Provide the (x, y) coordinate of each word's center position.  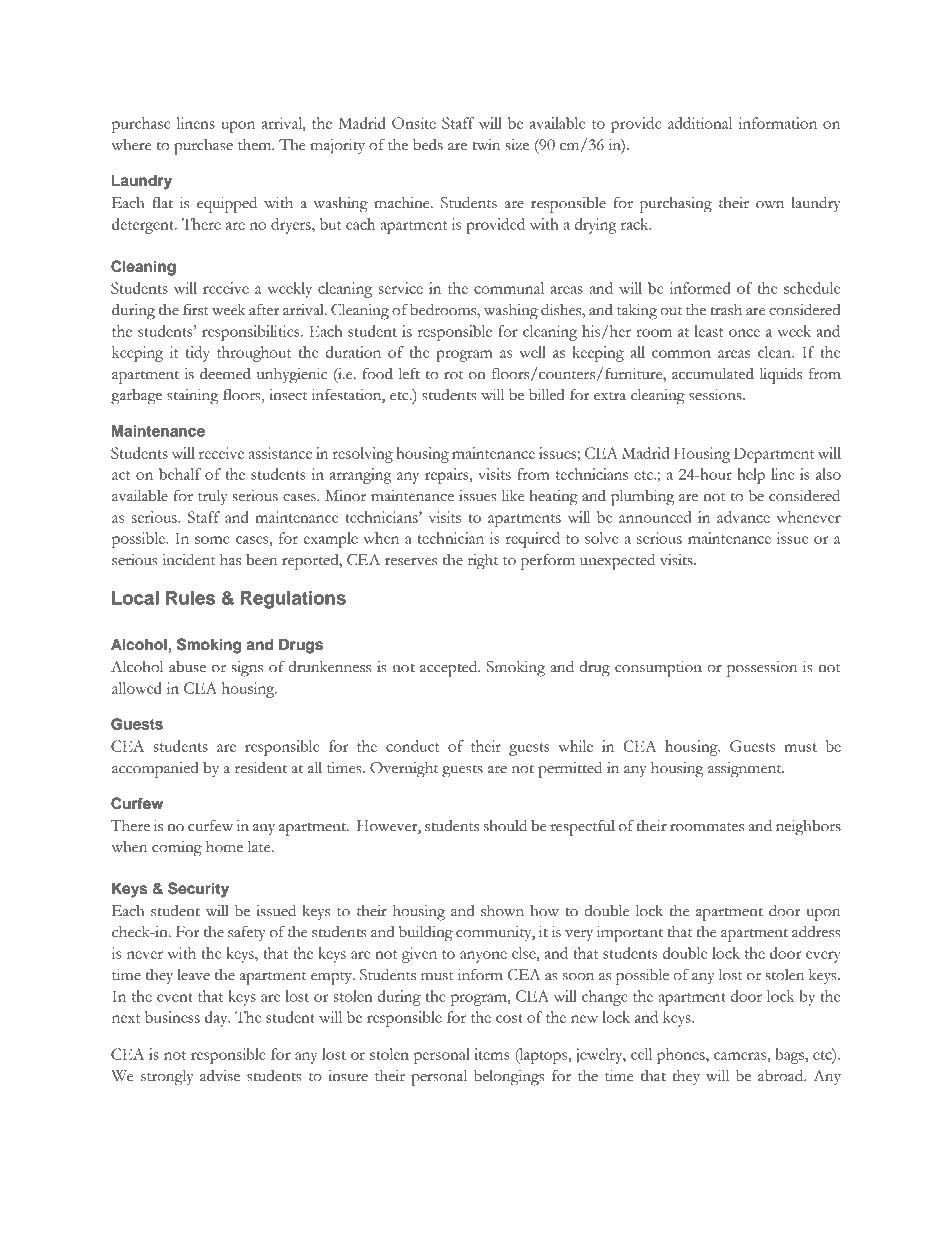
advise (220, 1075)
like (513, 495)
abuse (187, 667)
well (532, 352)
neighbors (808, 827)
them (256, 144)
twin (486, 145)
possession (762, 669)
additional (700, 123)
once (744, 333)
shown (502, 911)
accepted (450, 668)
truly (213, 497)
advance (743, 517)
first (196, 309)
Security (198, 890)
